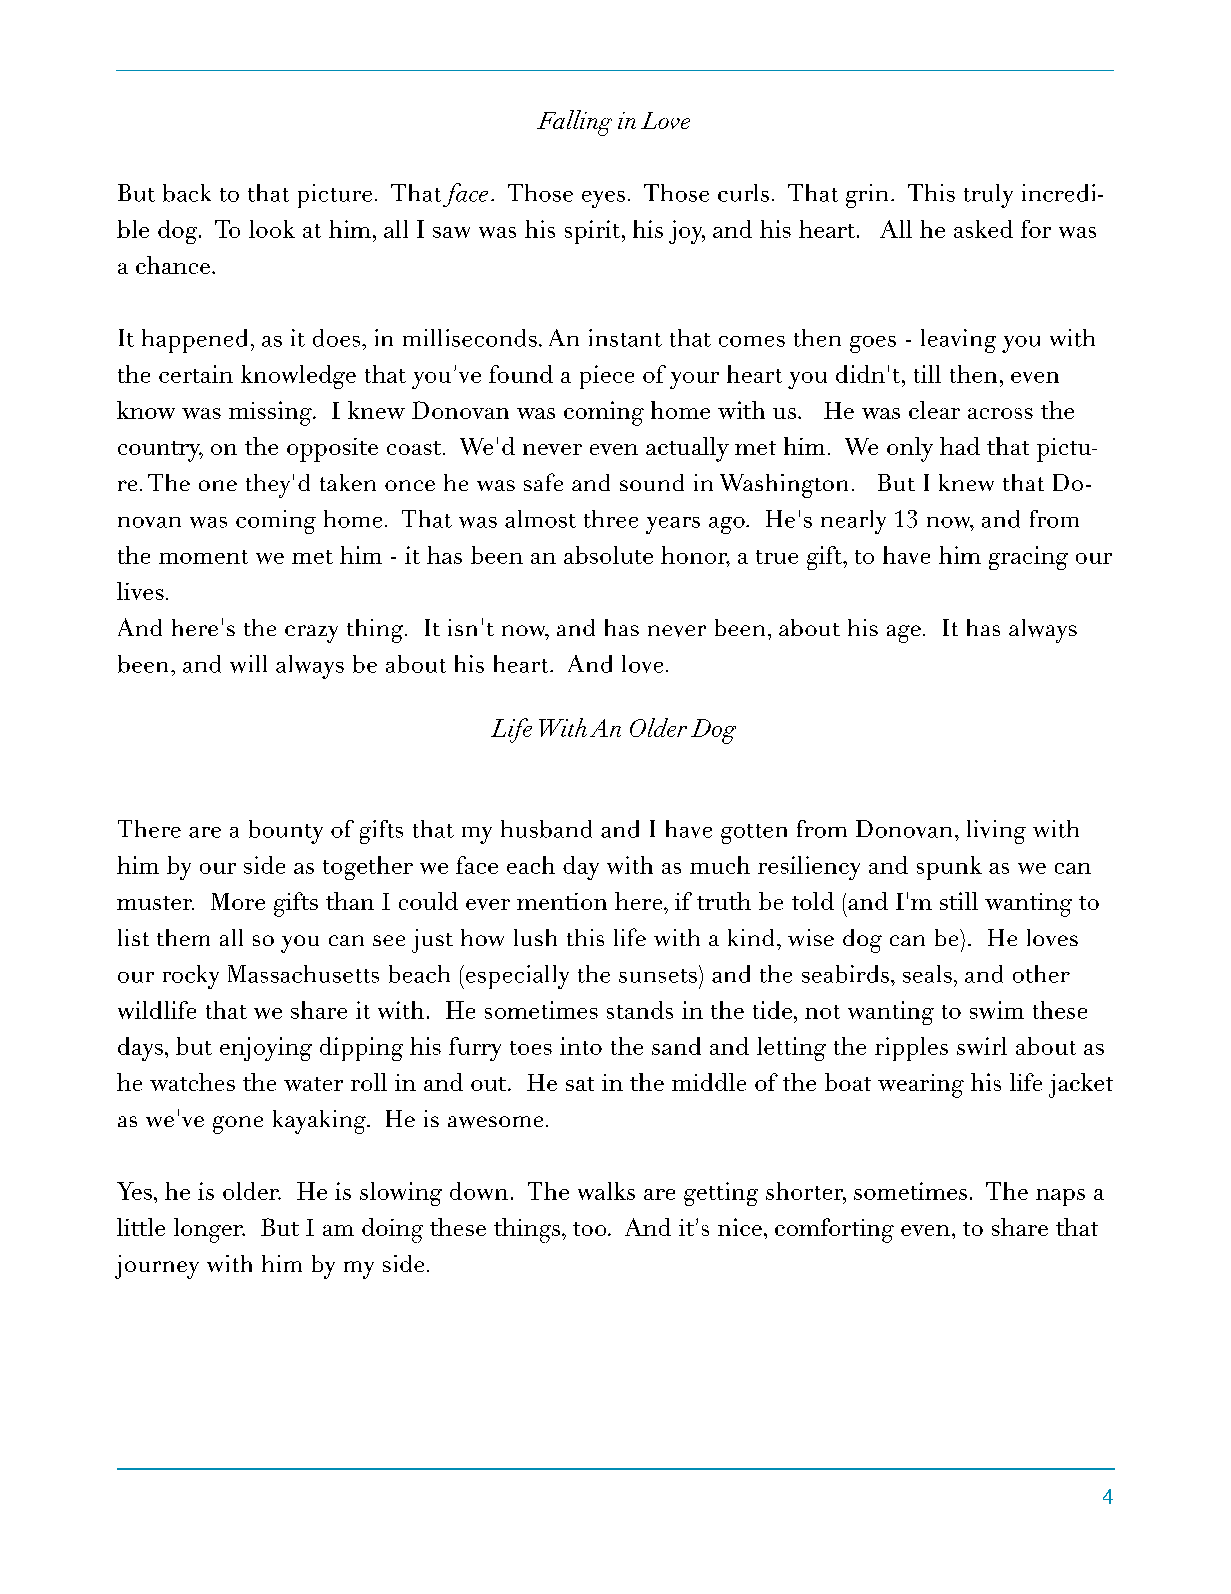 Image resolution: width=1231 pixels, height=1594 pixels. Describe the element at coordinates (187, 193) in the screenshot. I see `back` at that location.
